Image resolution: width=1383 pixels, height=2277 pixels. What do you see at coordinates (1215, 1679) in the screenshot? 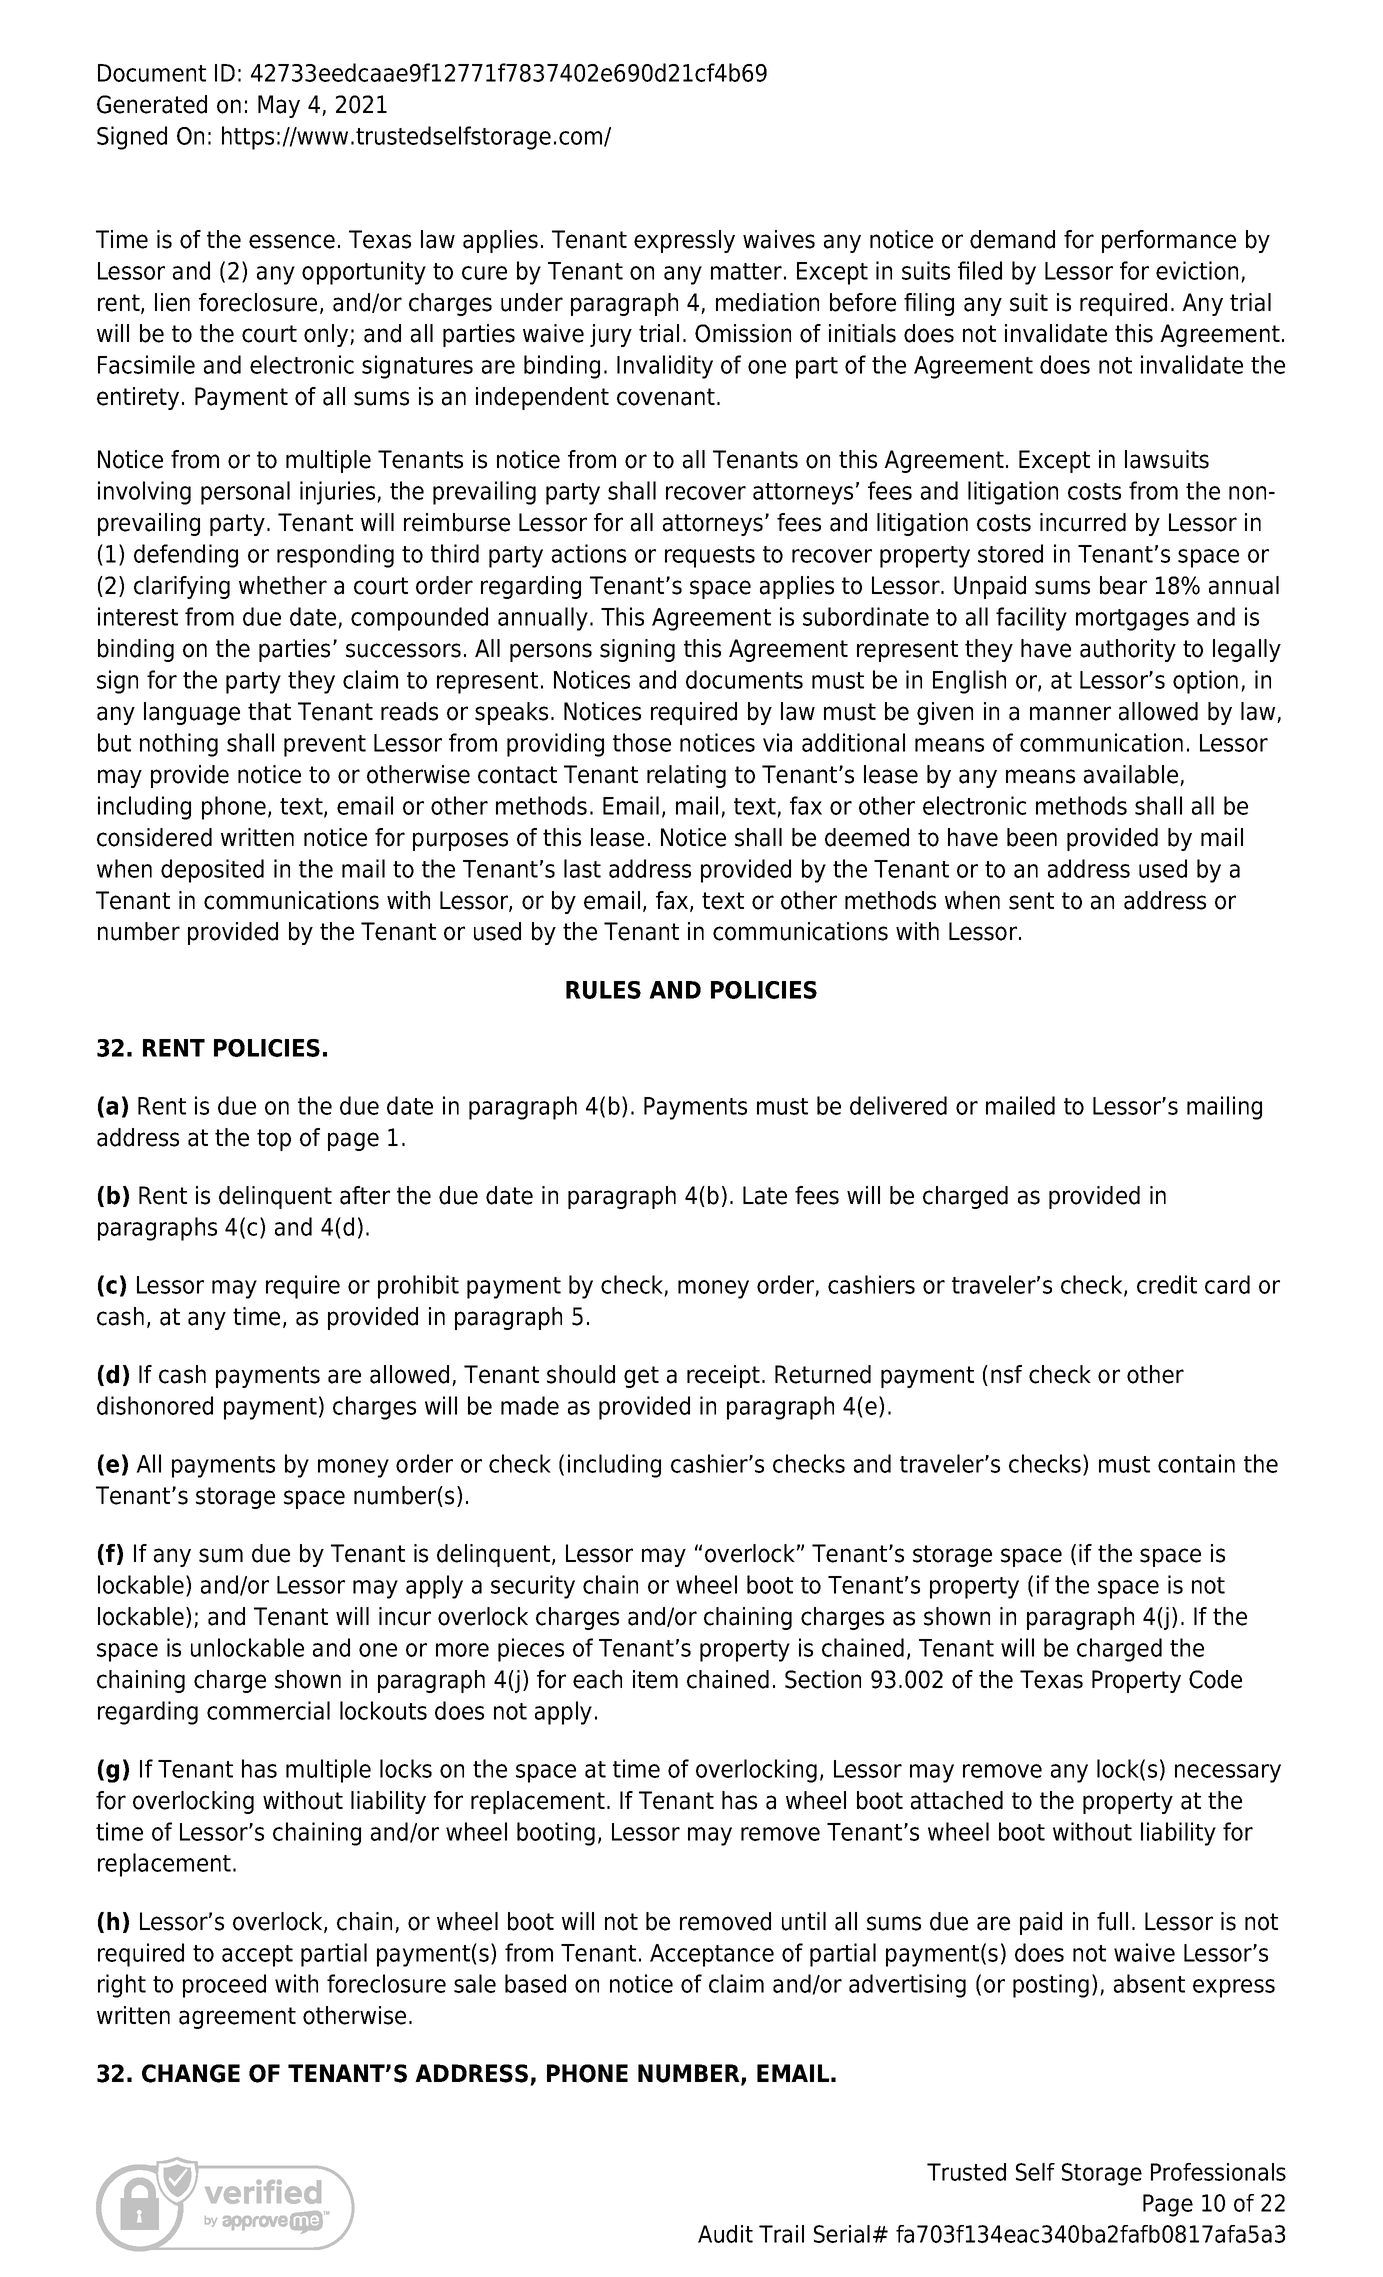
I see `Code` at bounding box center [1215, 1679].
